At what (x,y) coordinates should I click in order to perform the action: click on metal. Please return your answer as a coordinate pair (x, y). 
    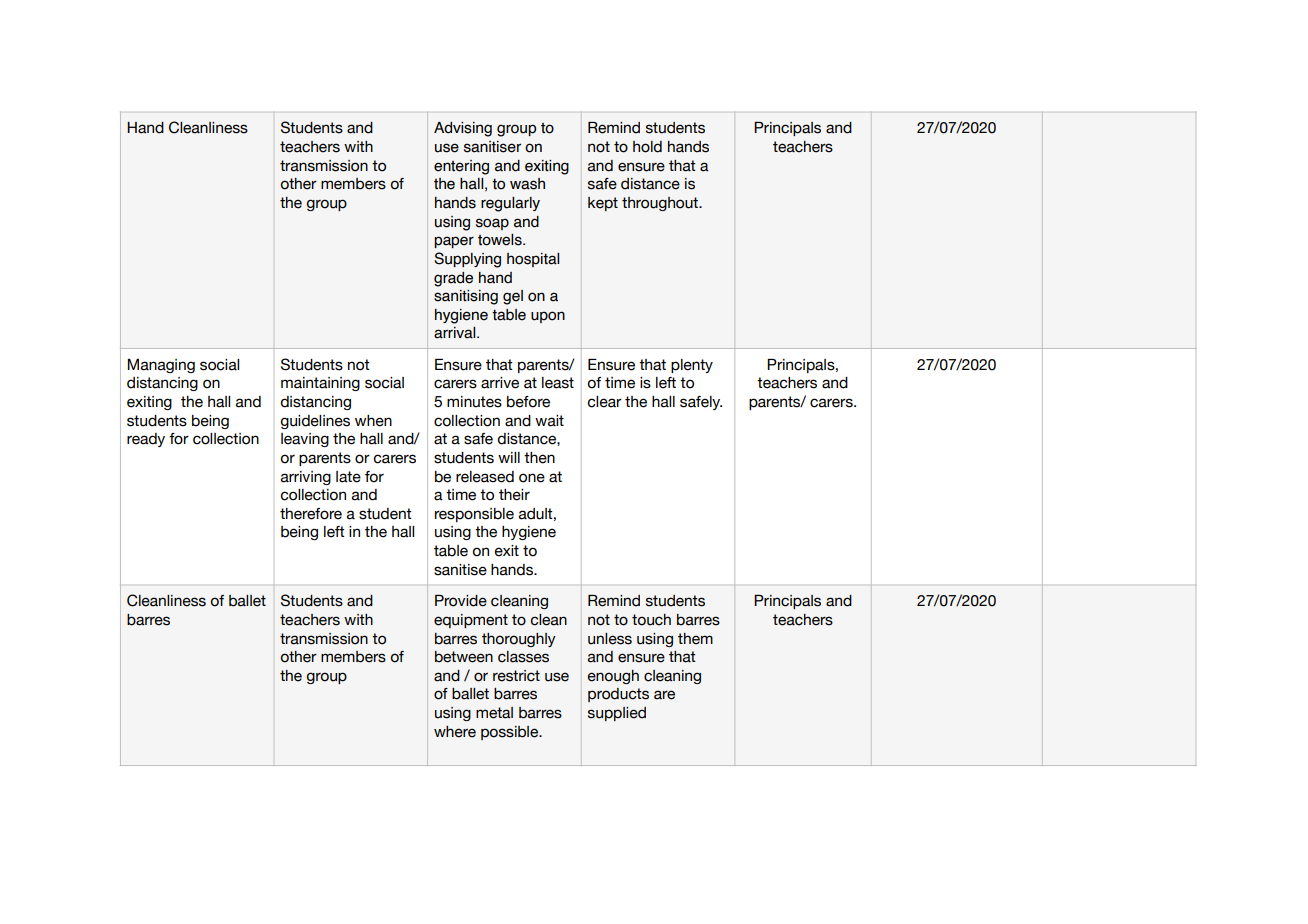
    Looking at the image, I should click on (494, 713).
